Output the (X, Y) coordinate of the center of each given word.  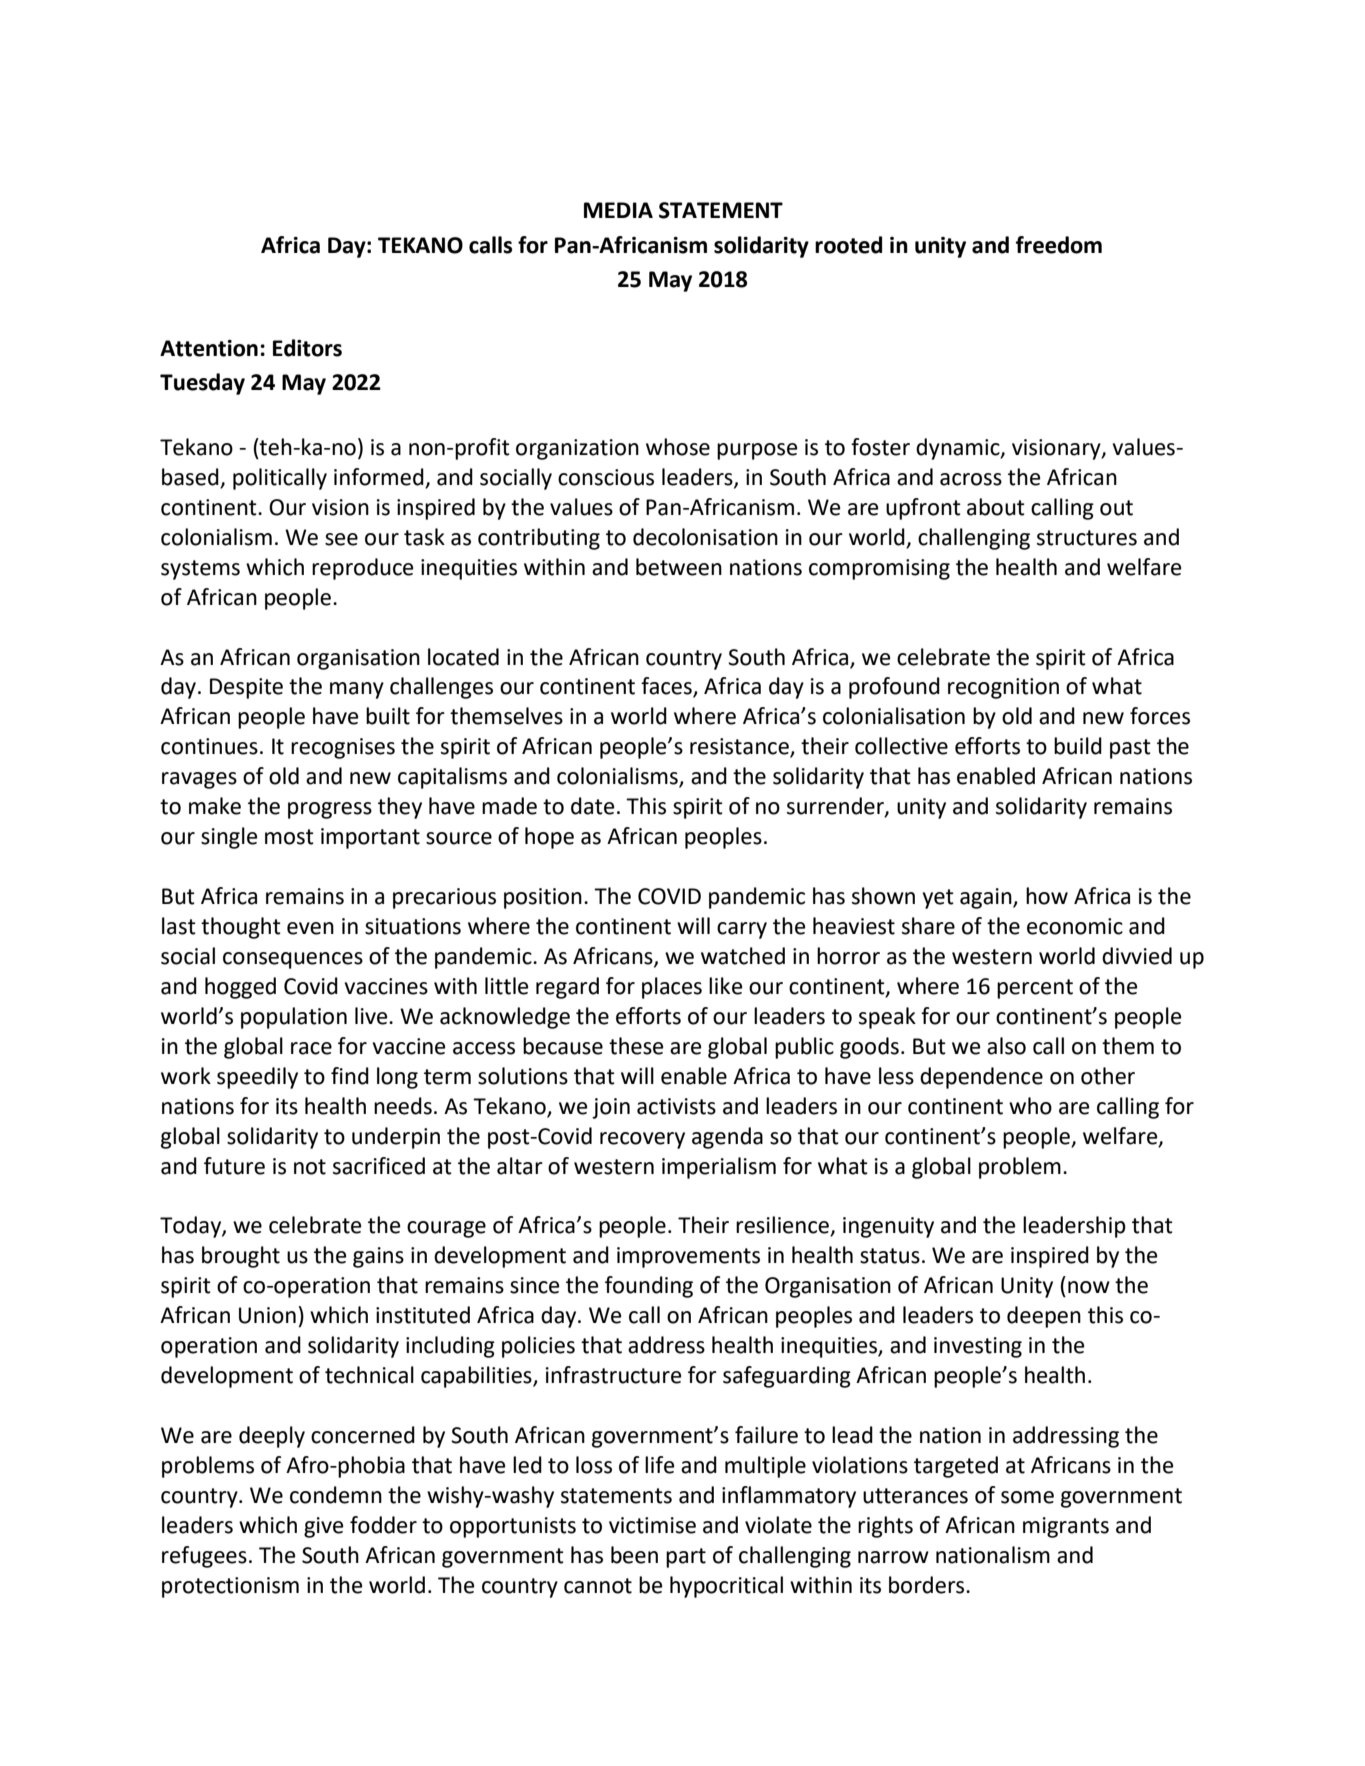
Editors (307, 348)
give (324, 1527)
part (686, 1558)
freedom (1059, 245)
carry (742, 930)
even (310, 928)
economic (1075, 926)
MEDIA (618, 210)
